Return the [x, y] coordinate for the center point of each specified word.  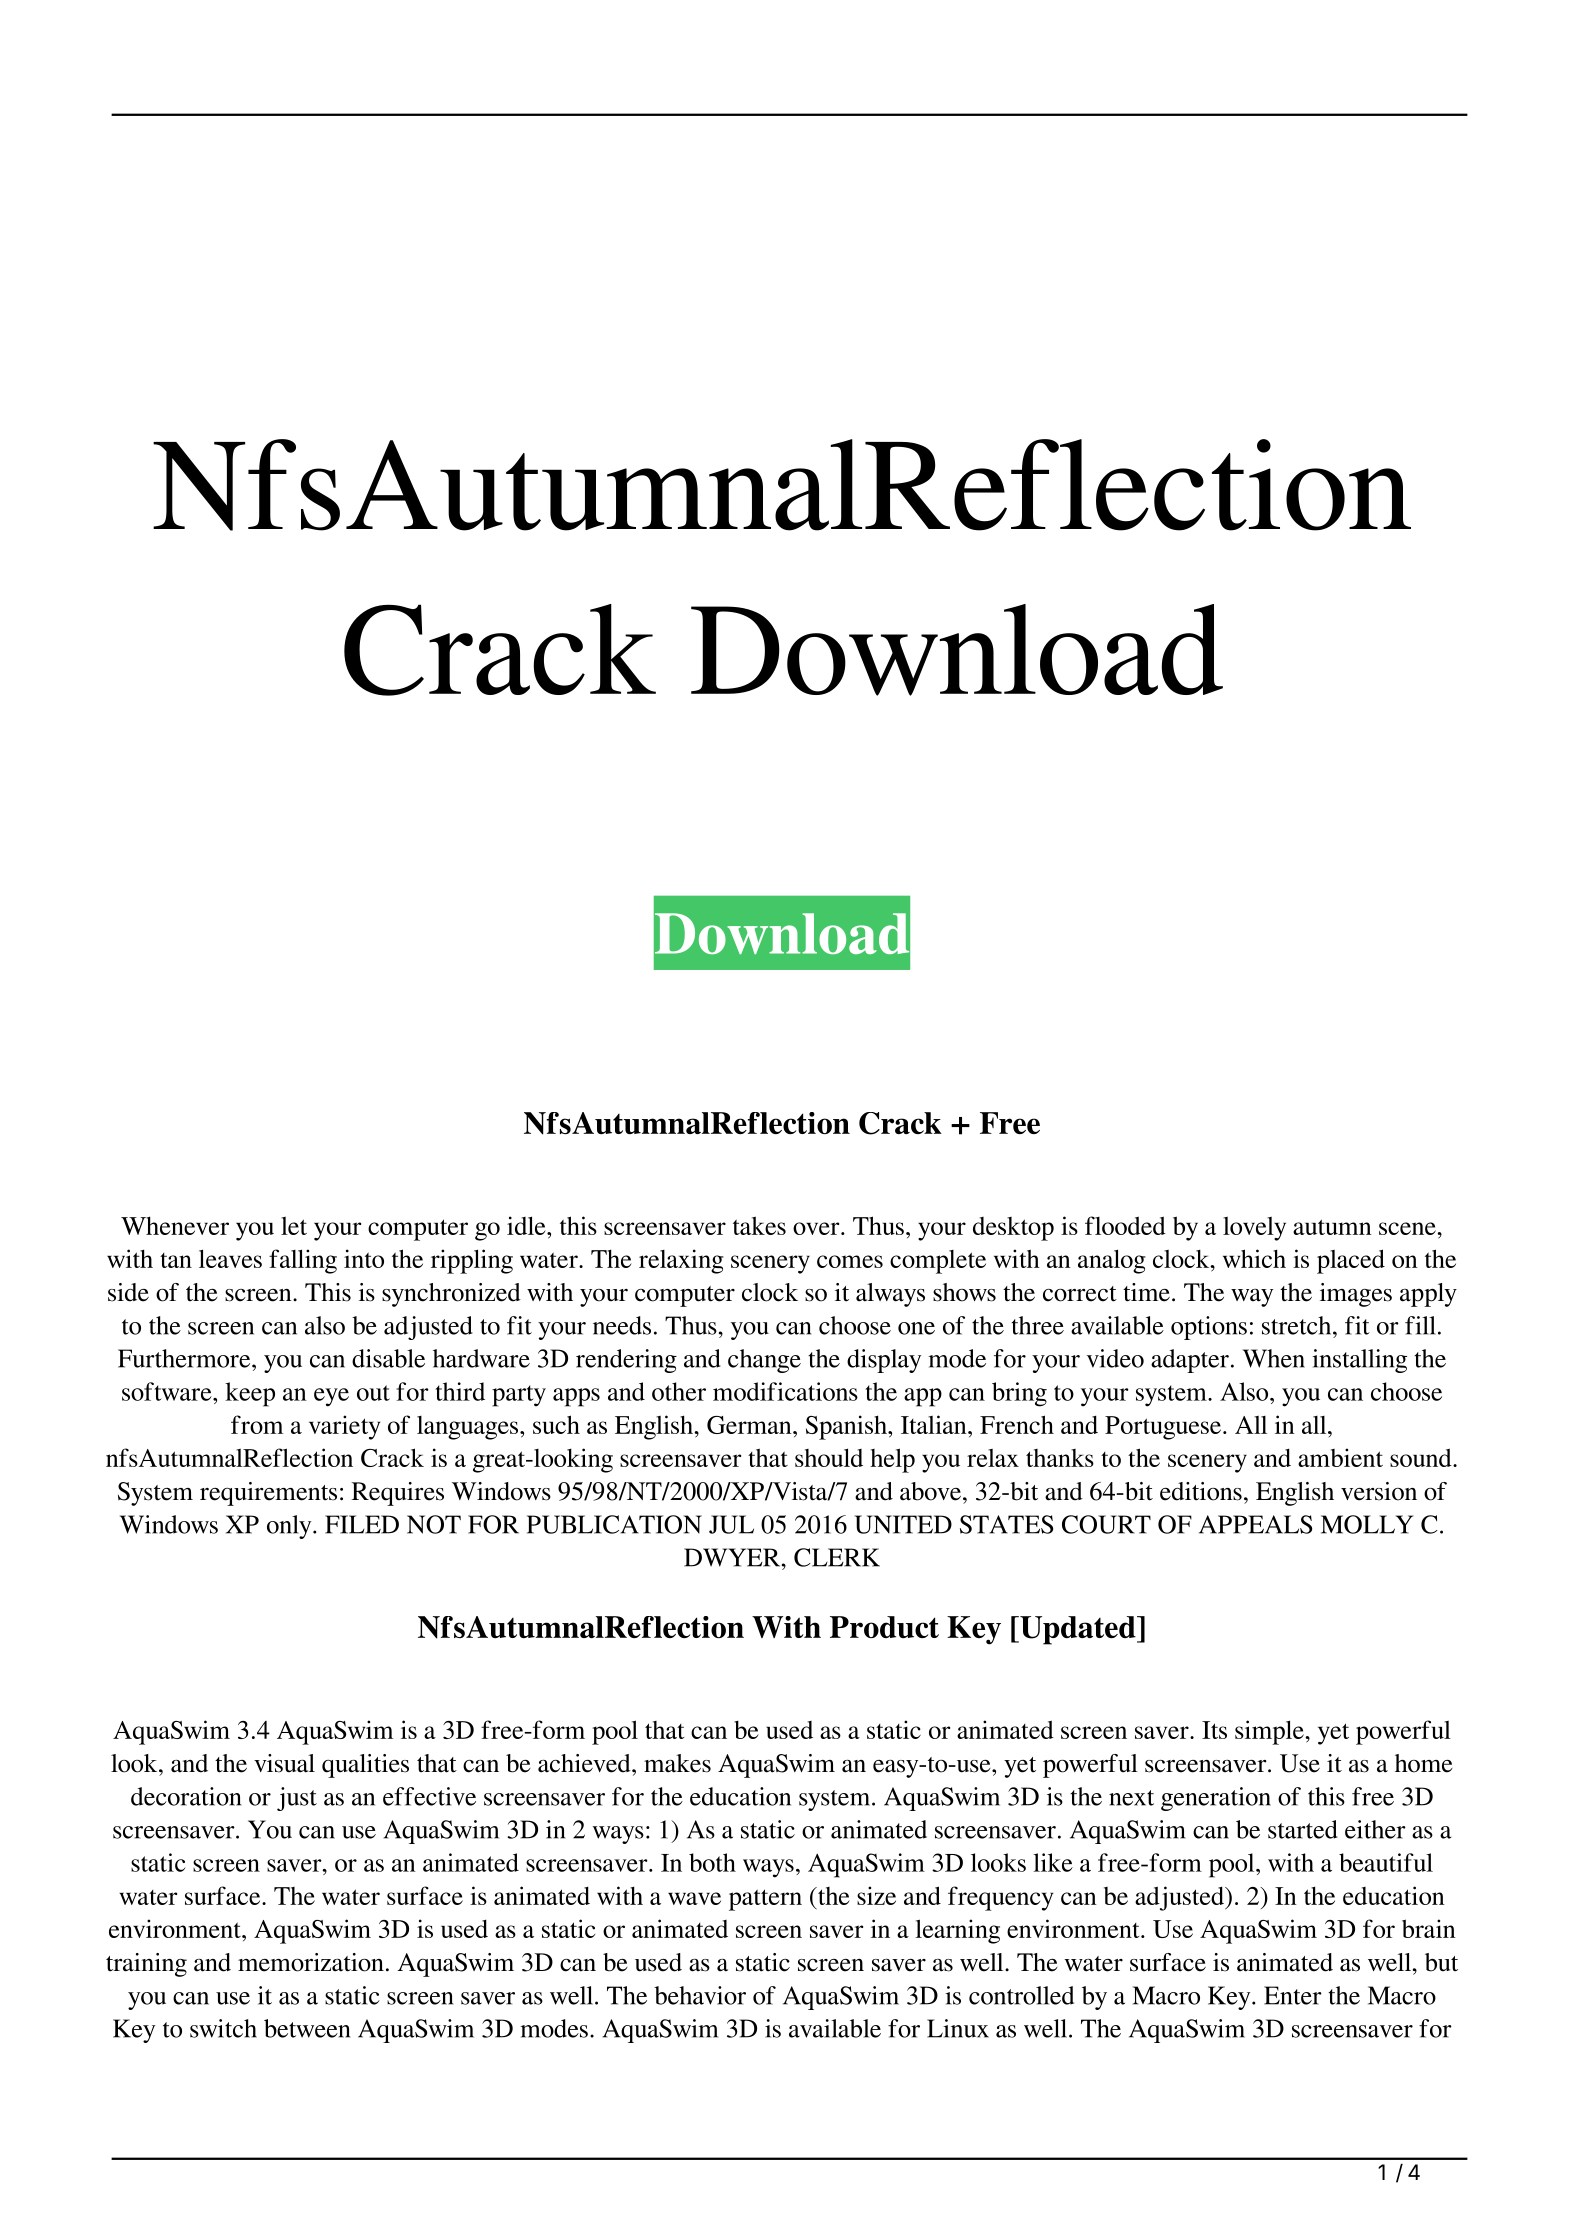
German [750, 1425]
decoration [186, 1796]
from [257, 1424]
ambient [1340, 1457]
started [1303, 1829]
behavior [700, 1995]
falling [303, 1261]
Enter [1293, 1995]
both [712, 1862]
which [1254, 1258]
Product [884, 1627]
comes [850, 1261]
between [307, 2028]
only [290, 1527]
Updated [1078, 1630]
